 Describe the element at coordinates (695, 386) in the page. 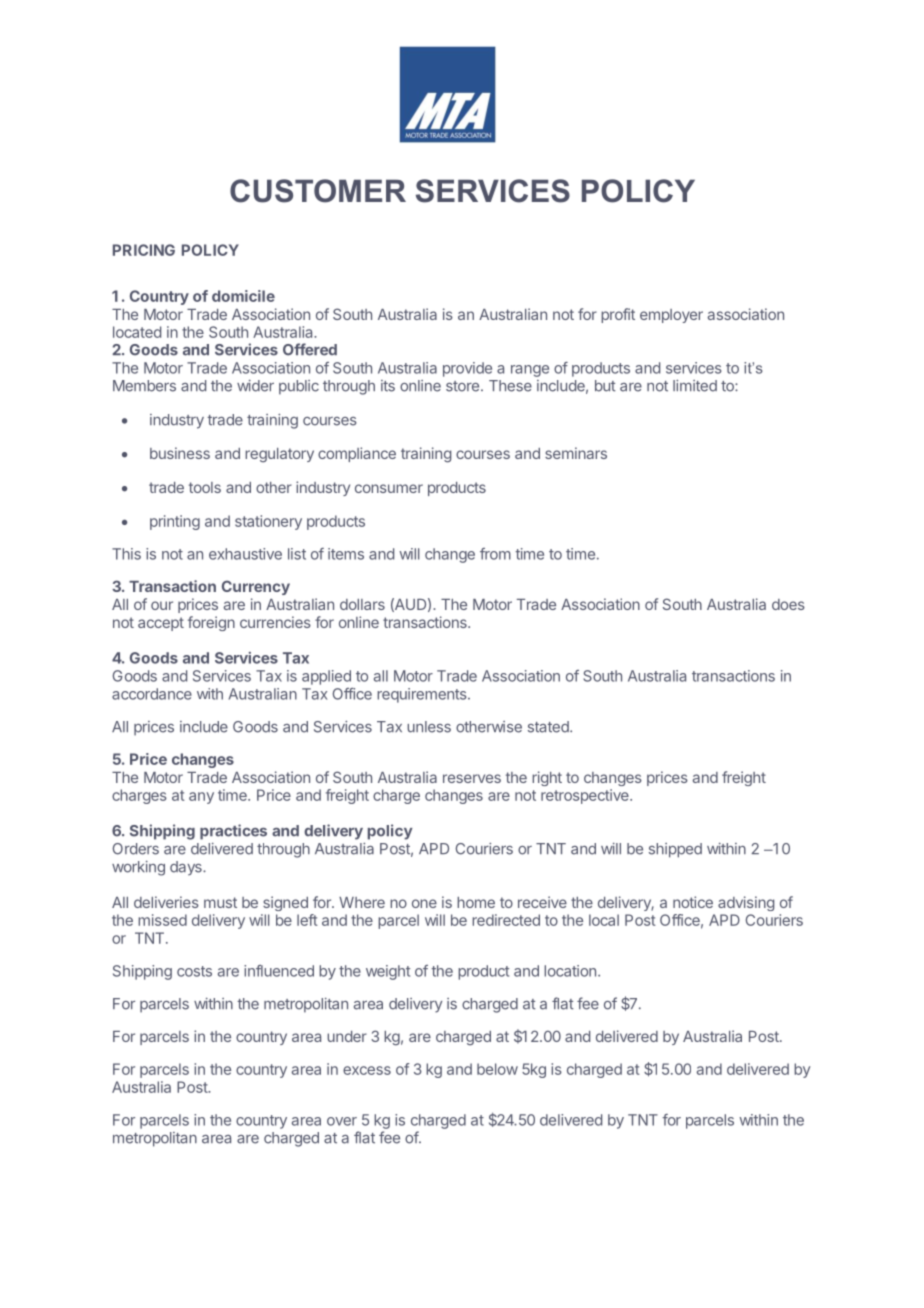

I see `limited` at that location.
